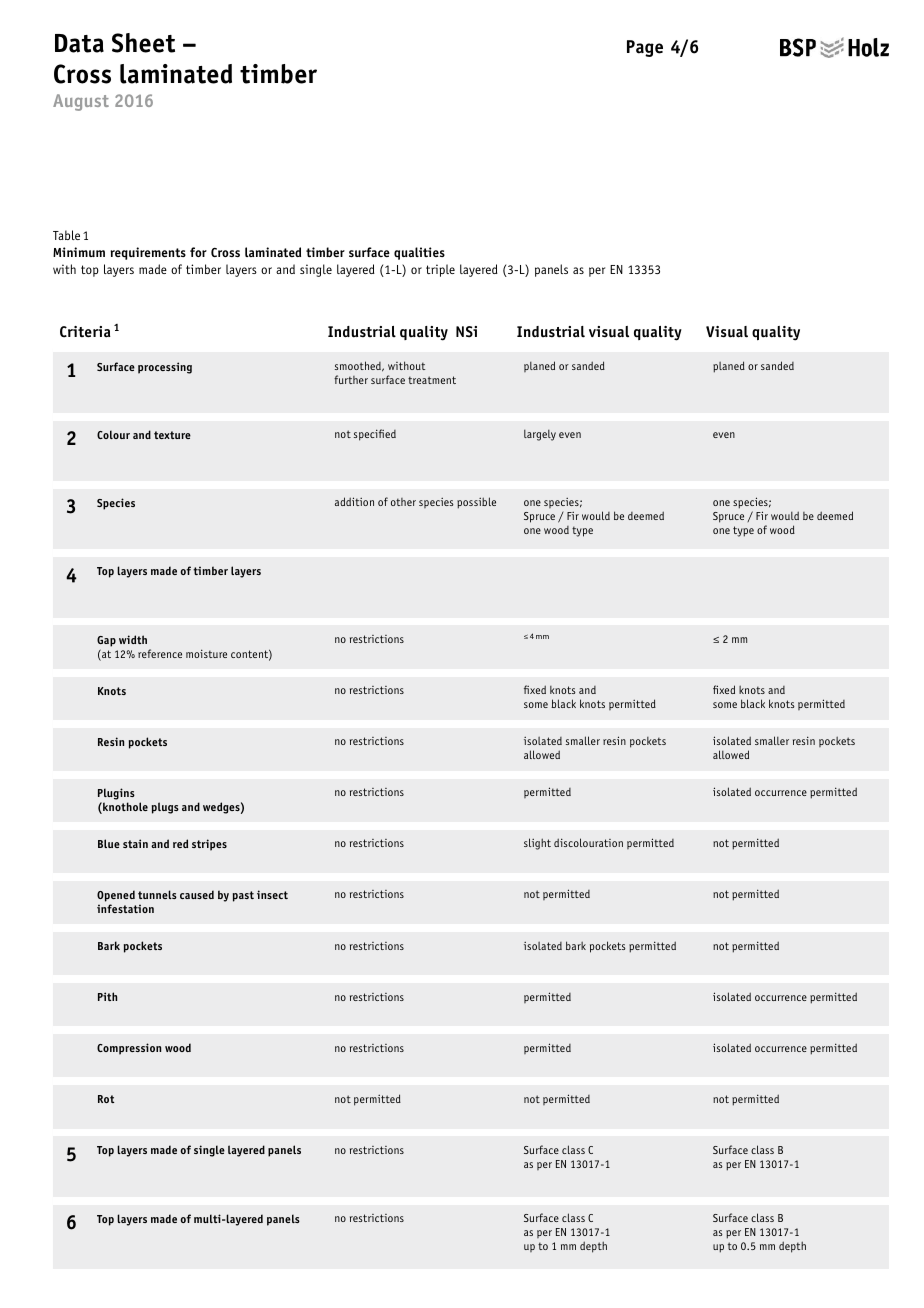 Image resolution: width=924 pixels, height=1308 pixels. I want to click on slight, so click(537, 844).
